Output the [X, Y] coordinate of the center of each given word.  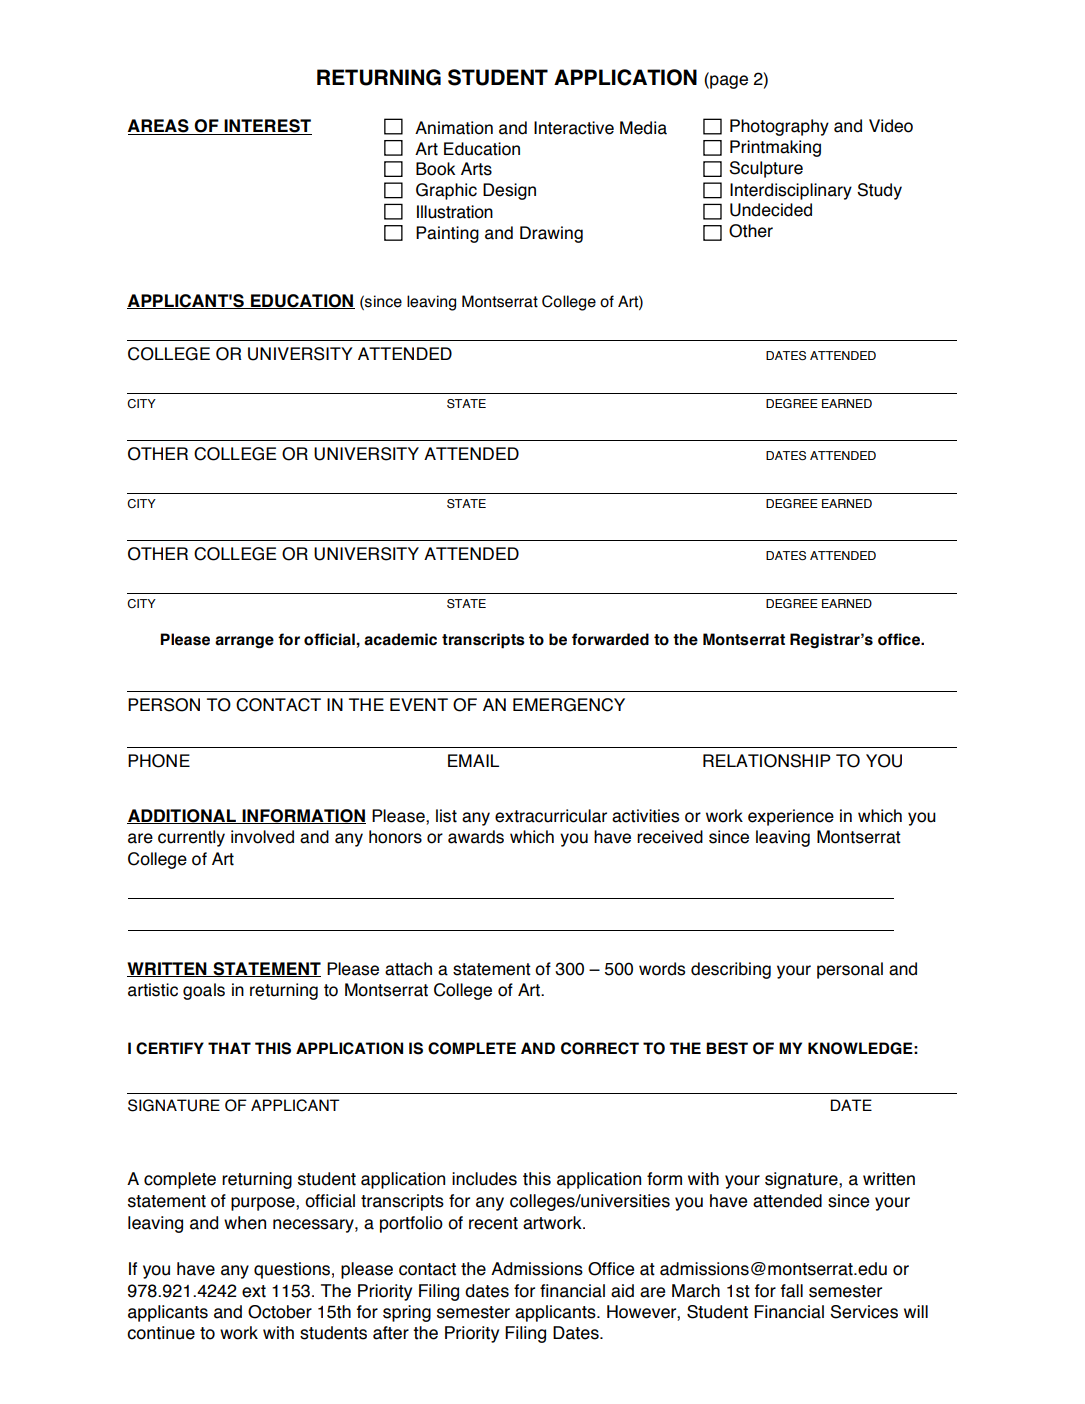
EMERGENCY [569, 705]
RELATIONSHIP [767, 761]
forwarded [610, 639]
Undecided [771, 210]
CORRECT [600, 1048]
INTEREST [267, 127]
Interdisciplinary [791, 191]
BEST [727, 1048]
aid [622, 1291]
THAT [229, 1048]
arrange [244, 642]
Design [509, 191]
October [280, 1312]
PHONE [159, 761]
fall [791, 1291]
